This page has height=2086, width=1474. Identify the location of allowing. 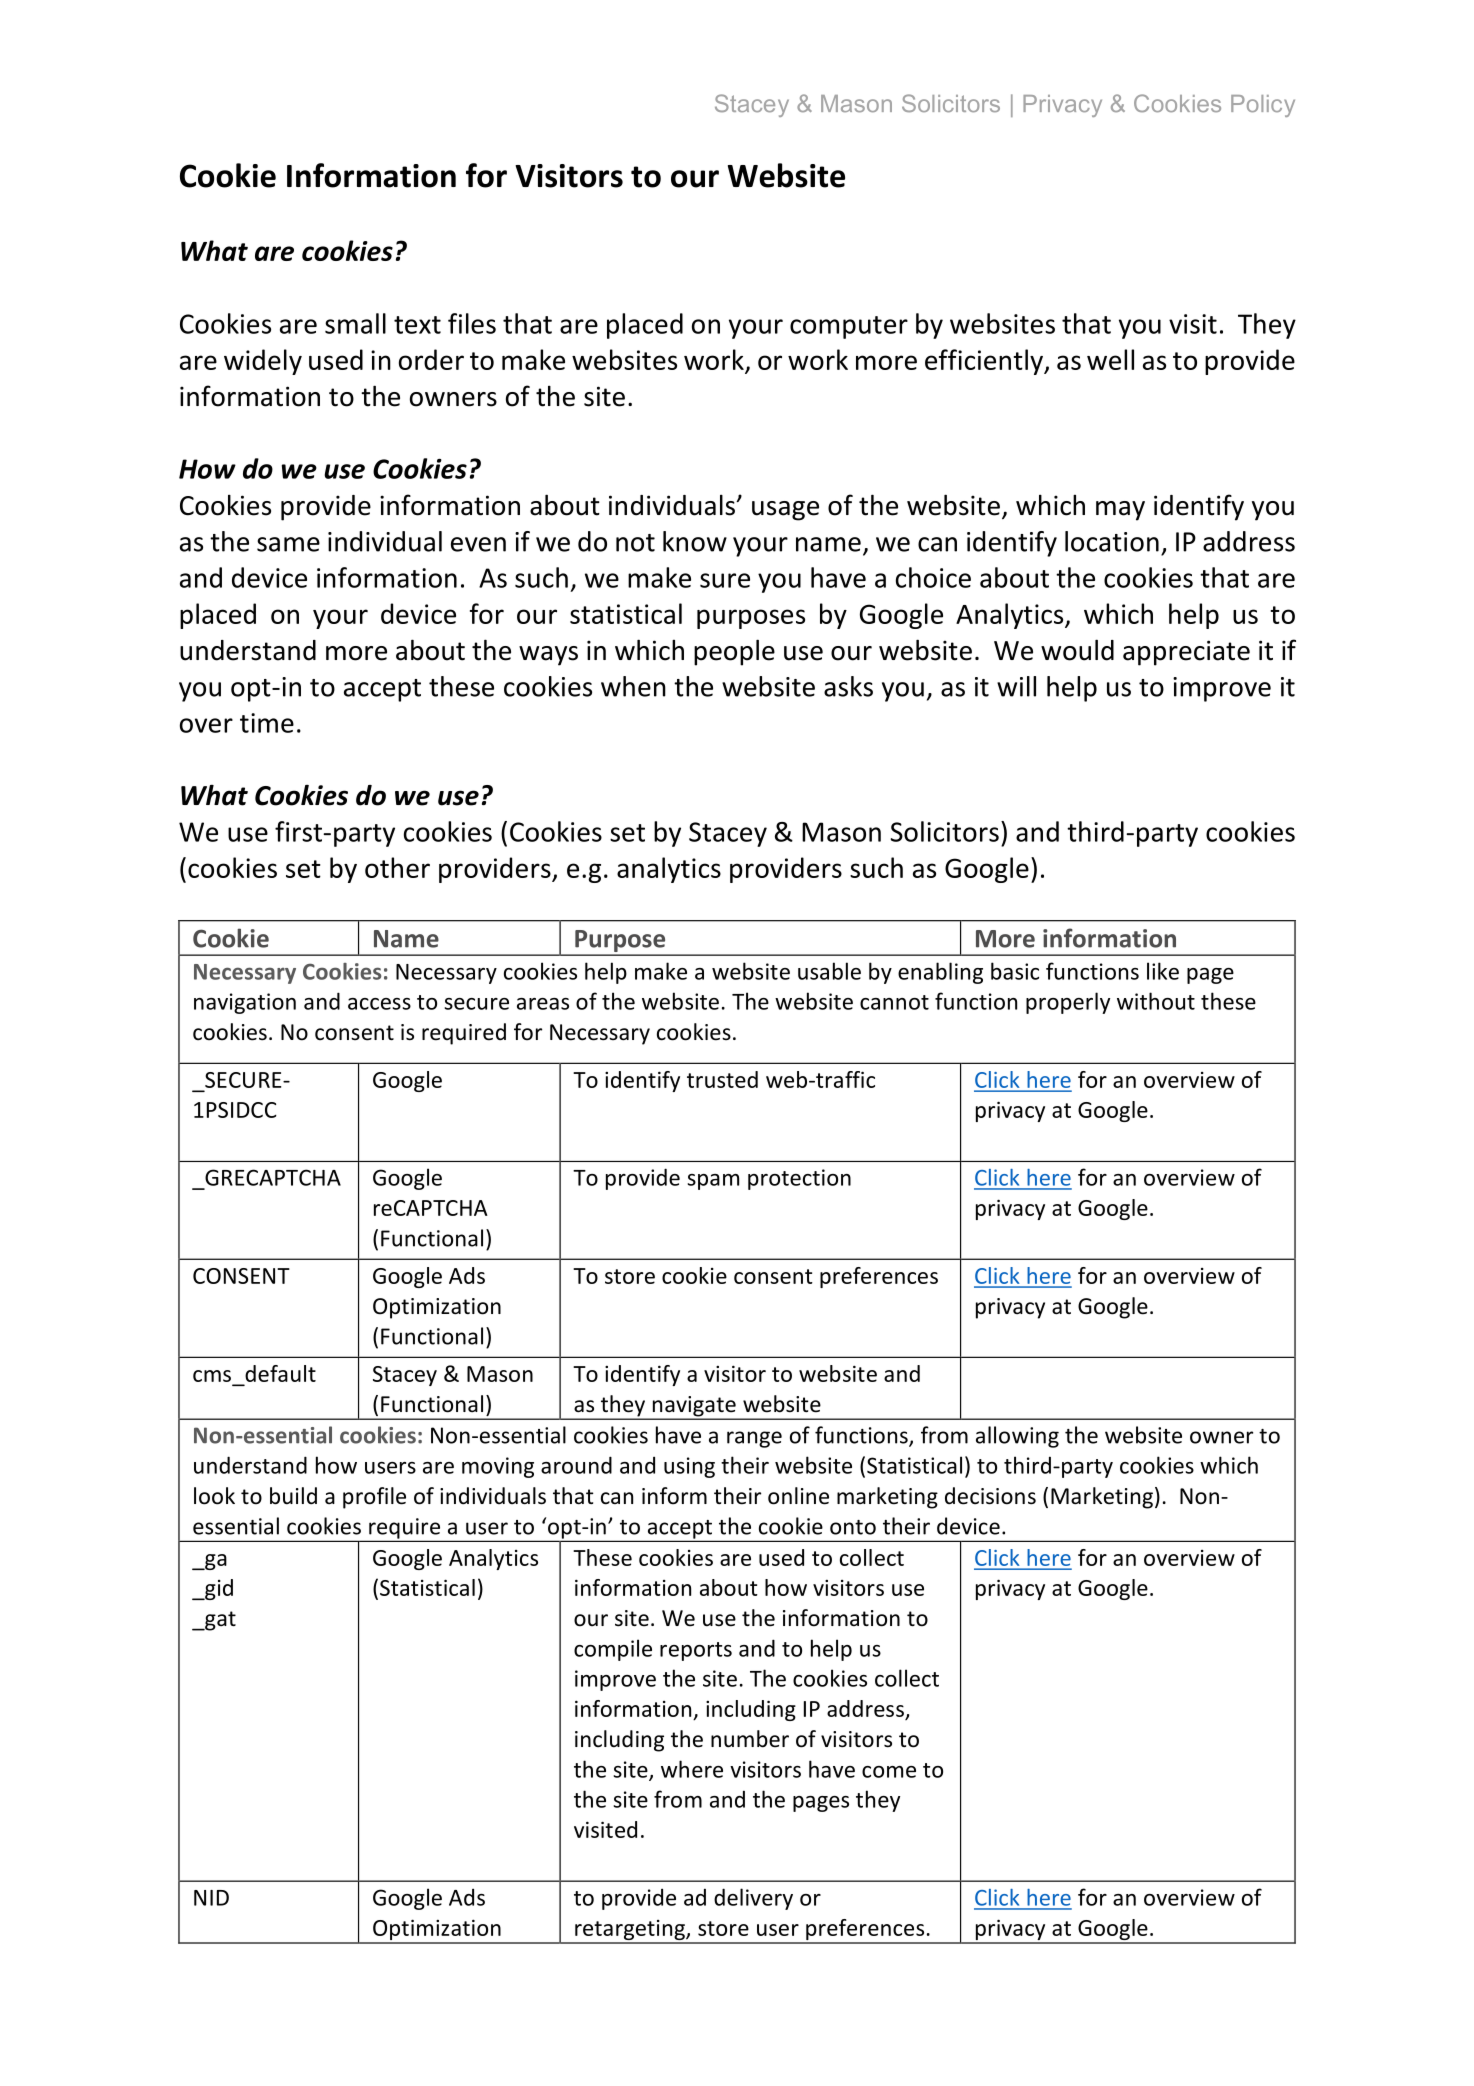
(1017, 1437).
